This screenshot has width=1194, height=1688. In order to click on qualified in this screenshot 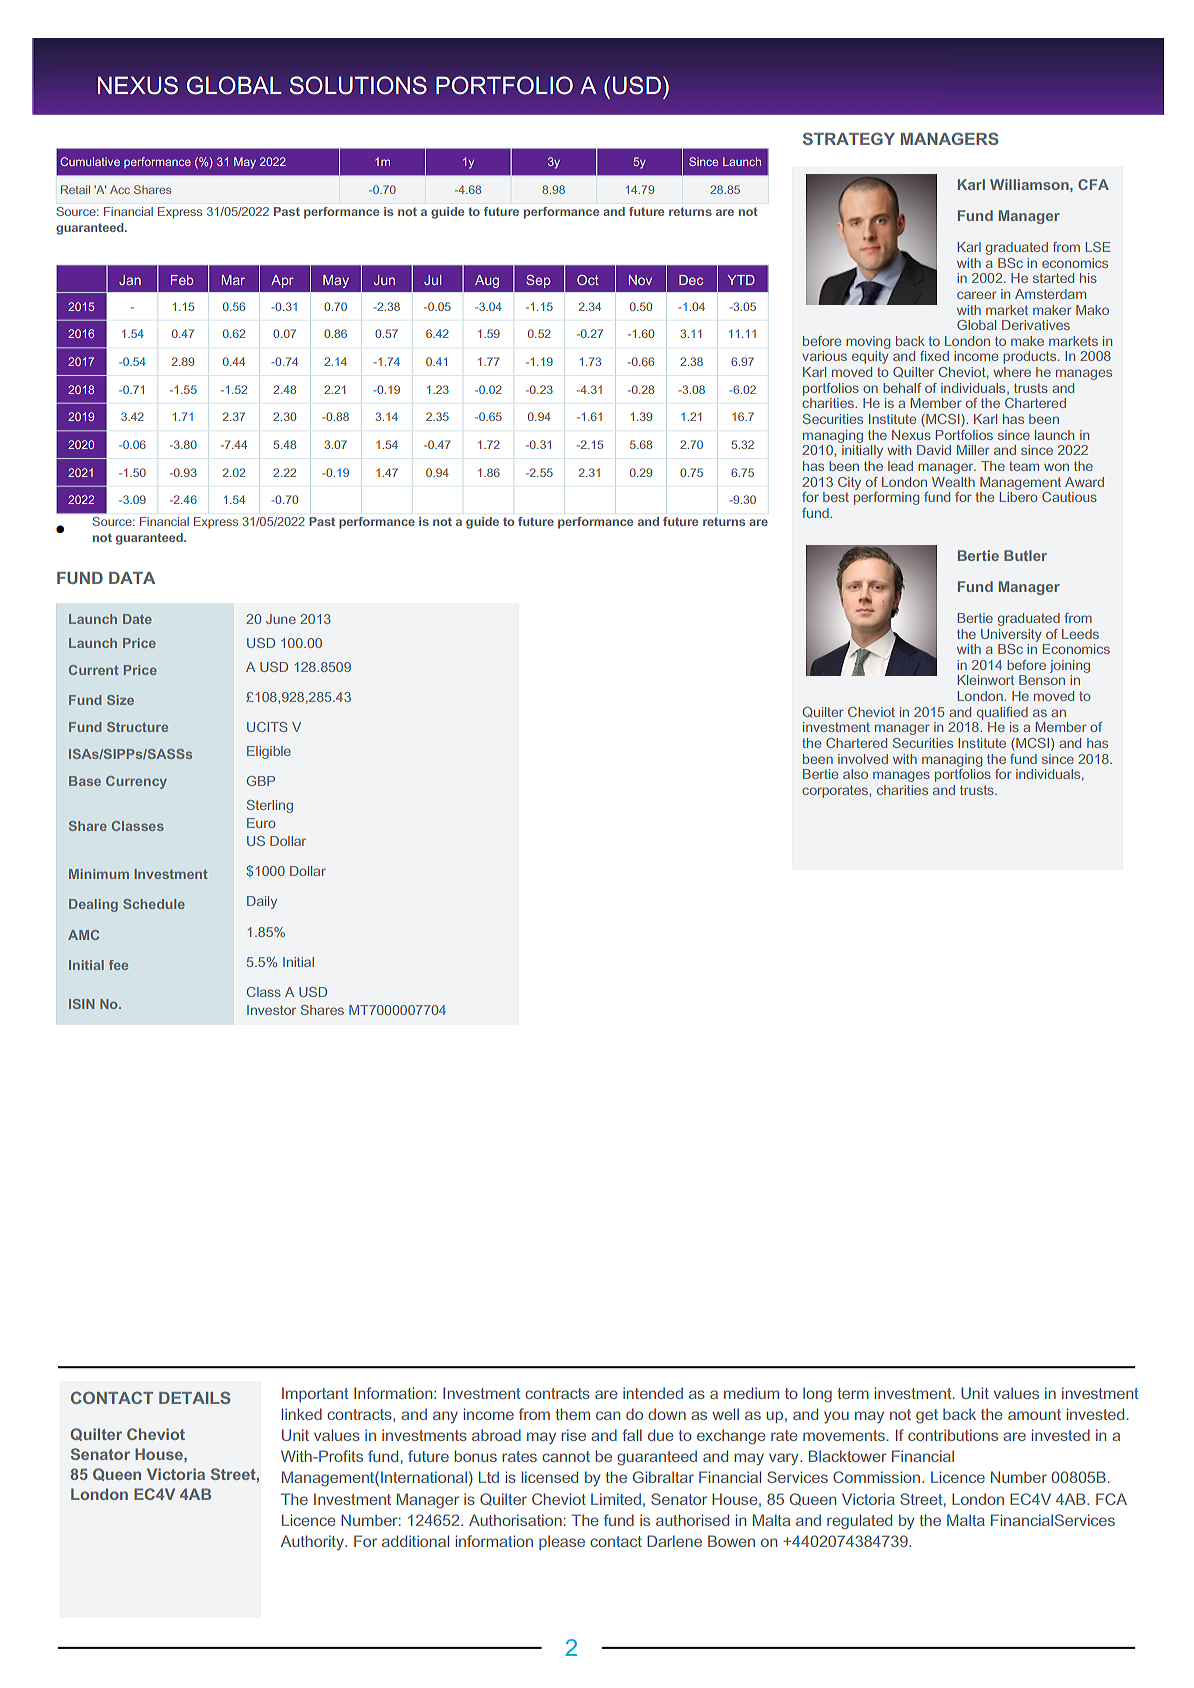, I will do `click(1002, 713)`.
